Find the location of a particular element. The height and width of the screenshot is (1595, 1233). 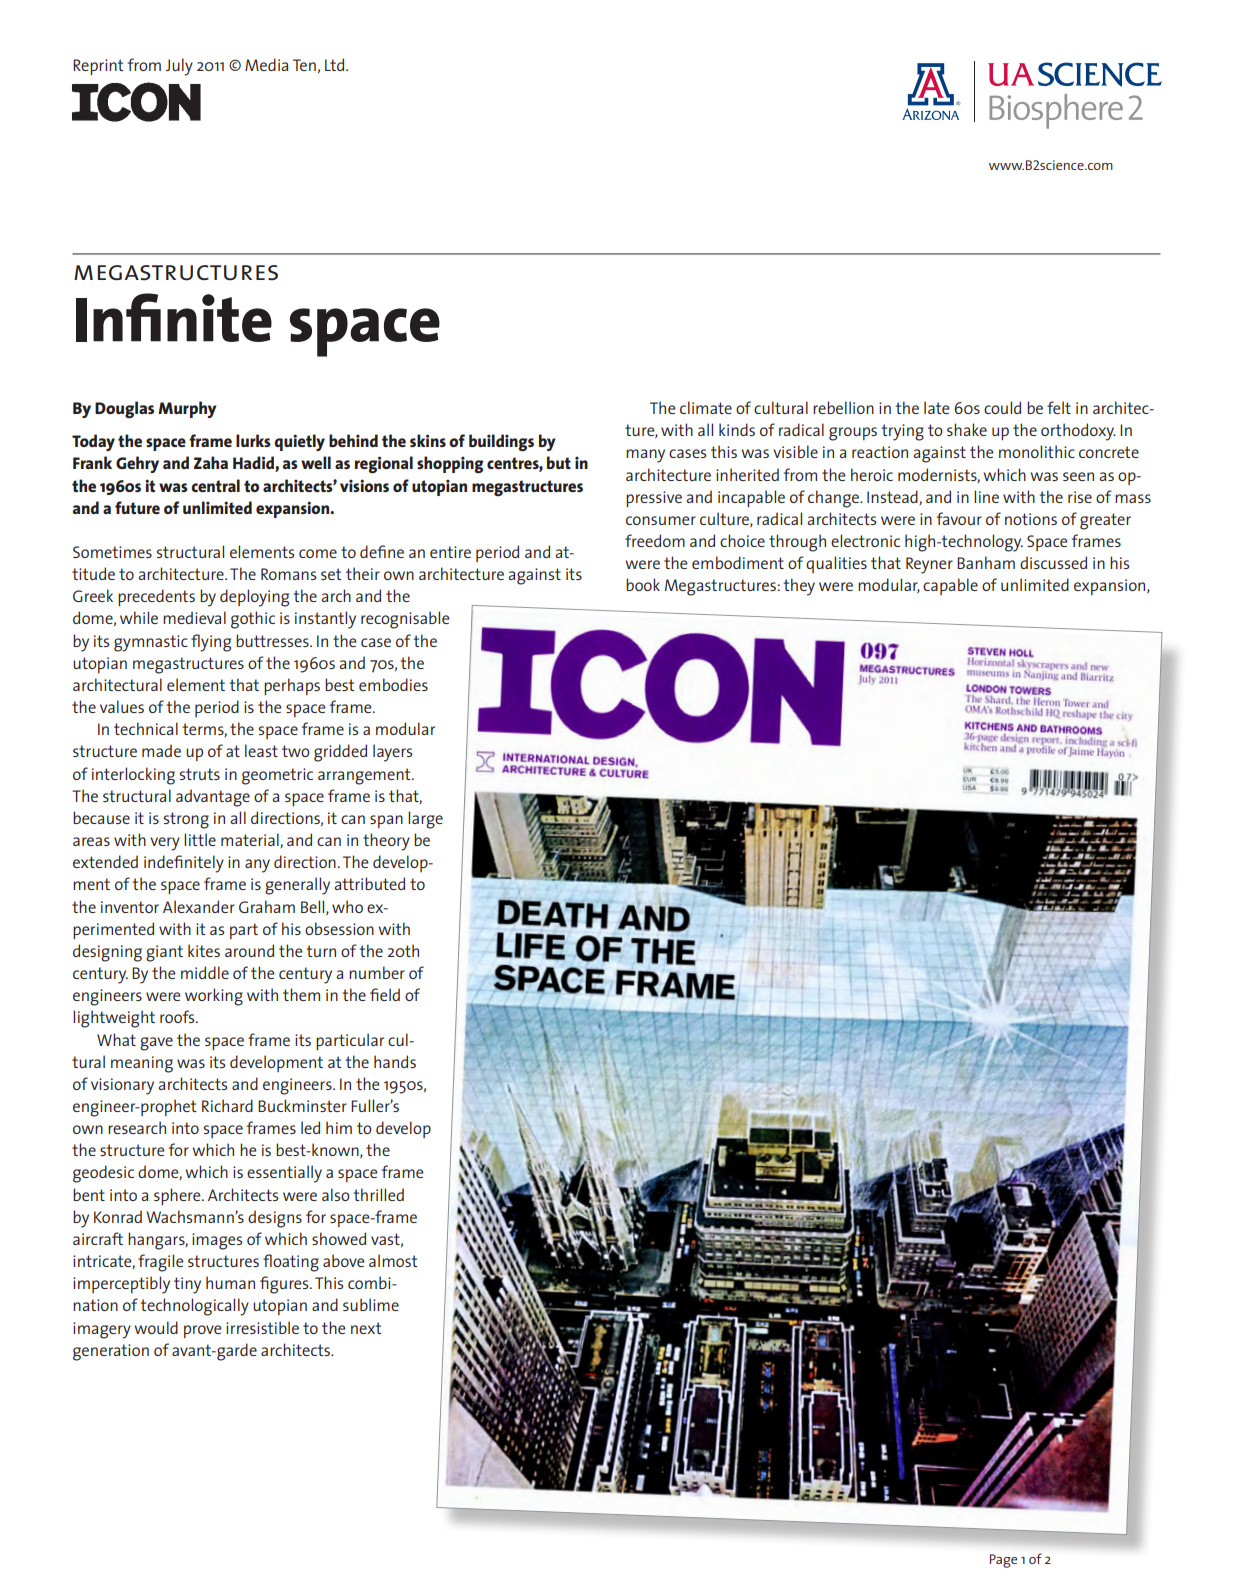

generation is located at coordinates (111, 1352).
